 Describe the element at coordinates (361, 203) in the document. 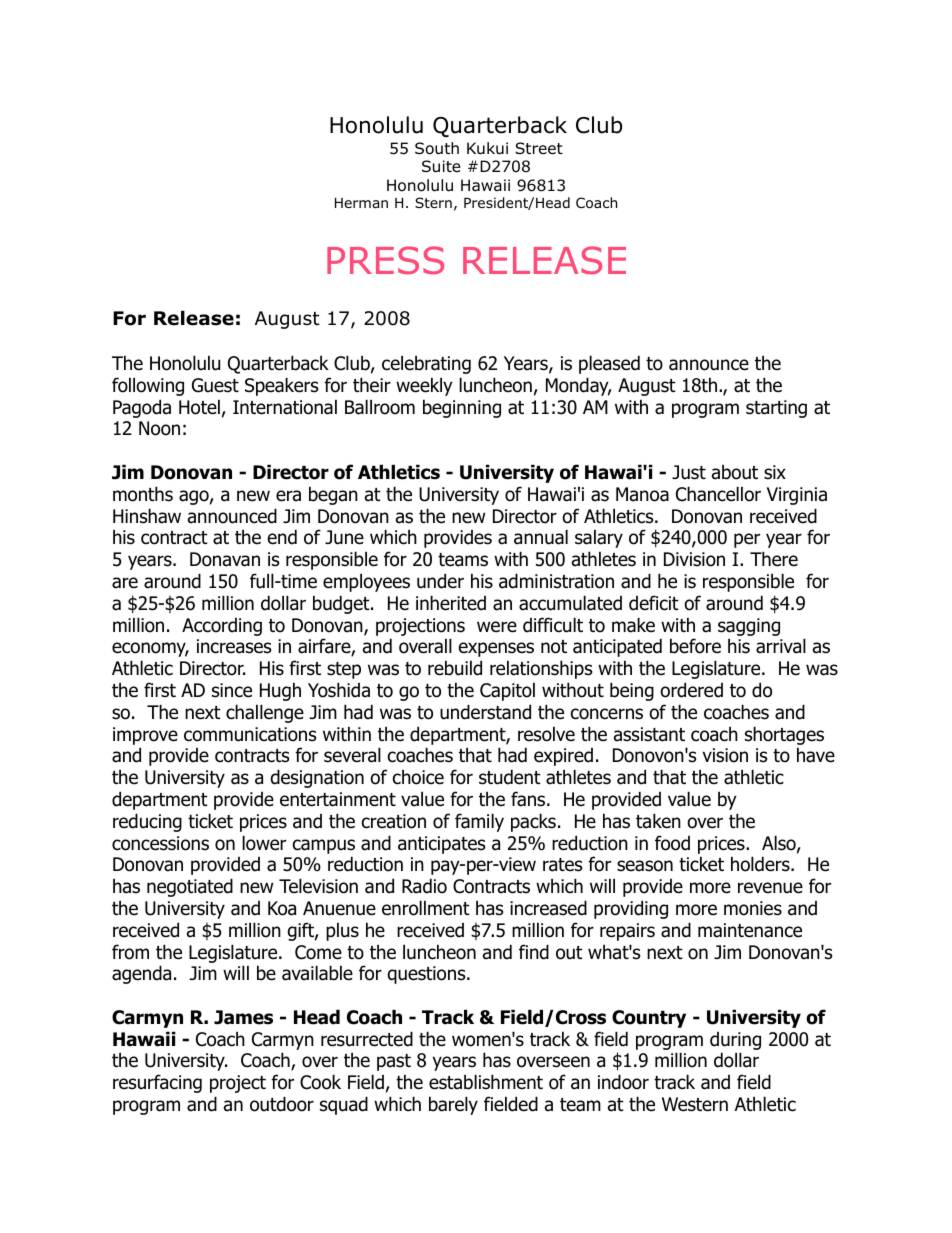

I see `Herman` at that location.
